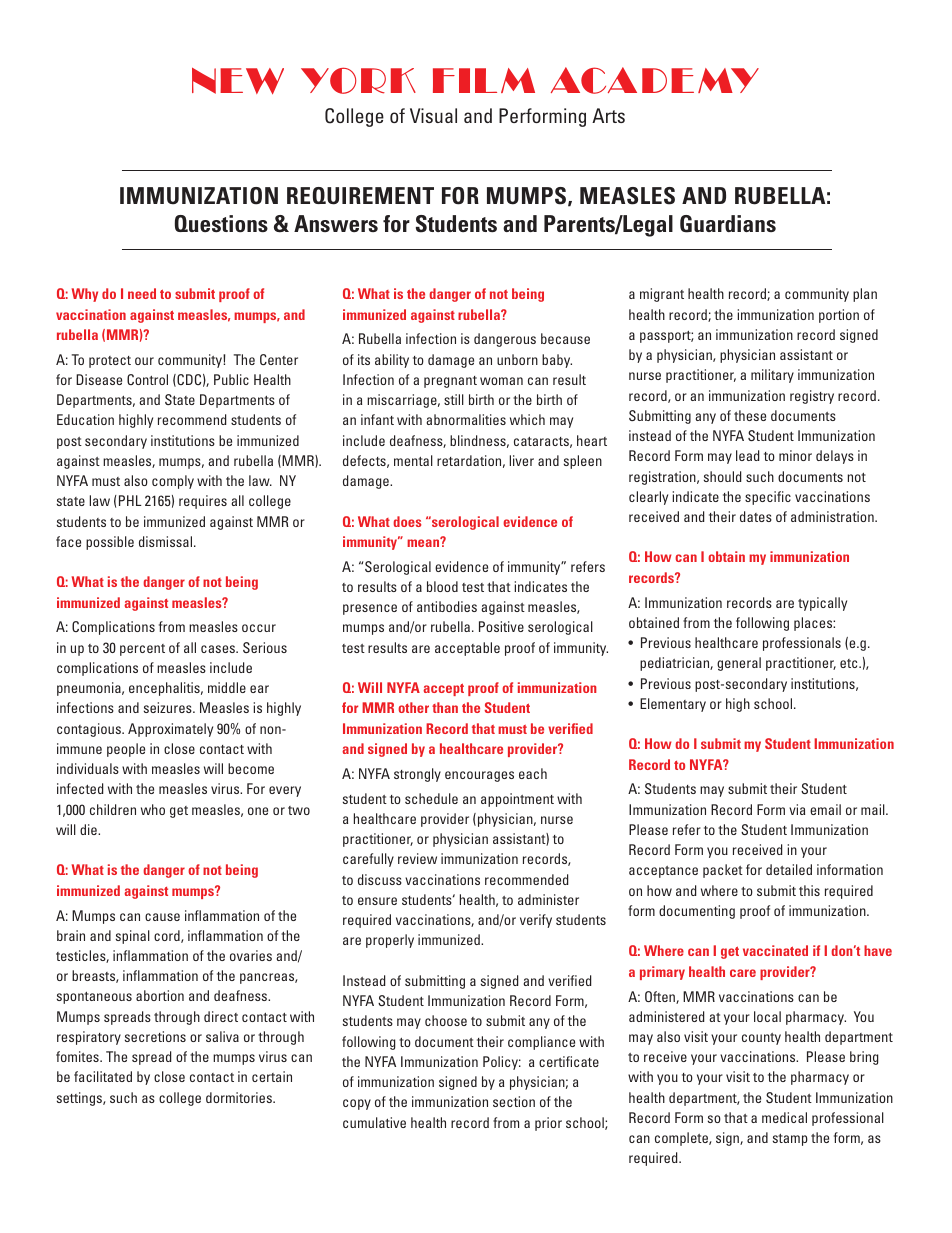  Describe the element at coordinates (797, 809) in the document. I see `via` at that location.
